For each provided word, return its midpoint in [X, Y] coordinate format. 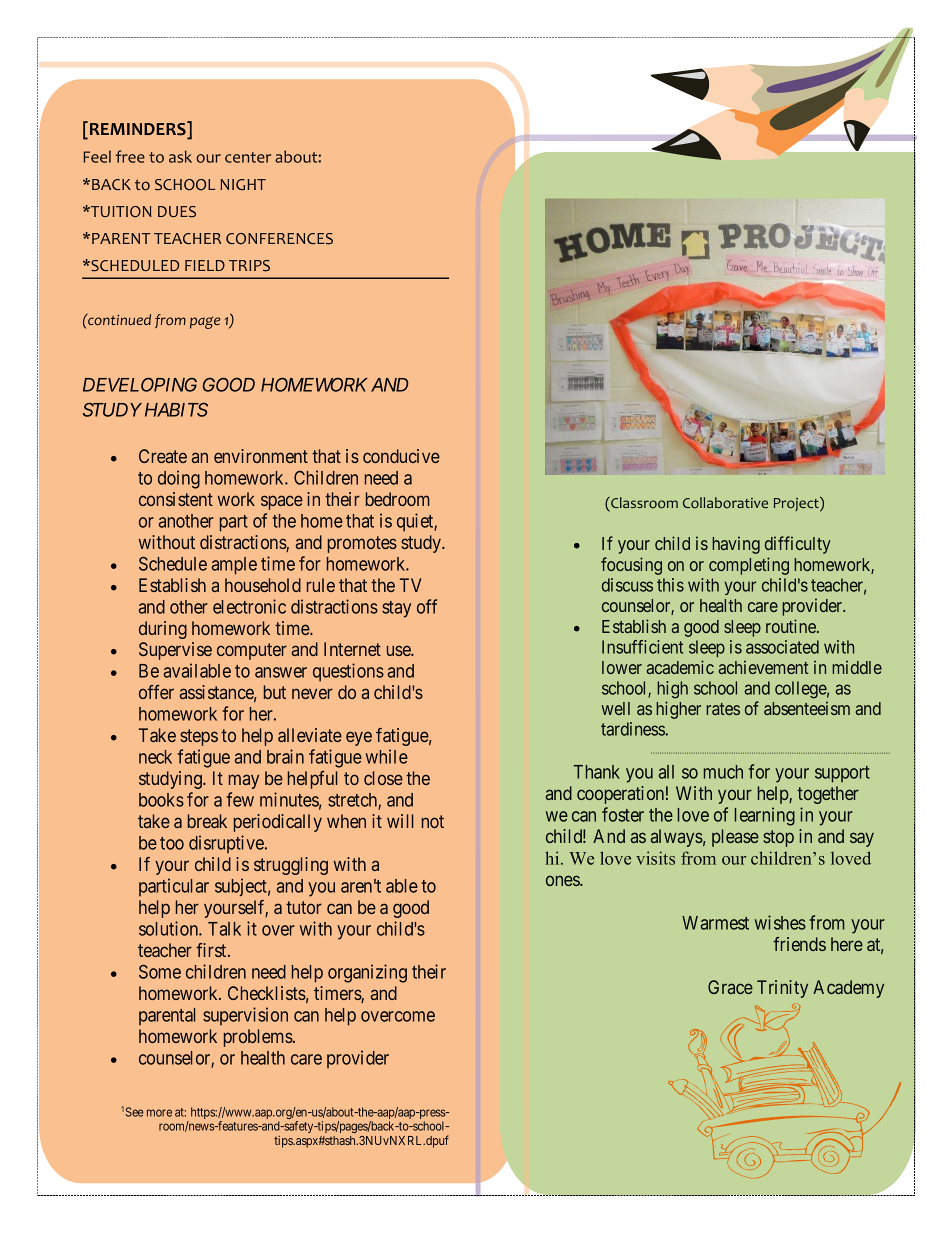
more [159, 1113]
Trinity [782, 989]
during [163, 630]
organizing [367, 973]
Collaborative [725, 503]
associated [782, 647]
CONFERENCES [279, 239]
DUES [177, 212]
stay [396, 609]
